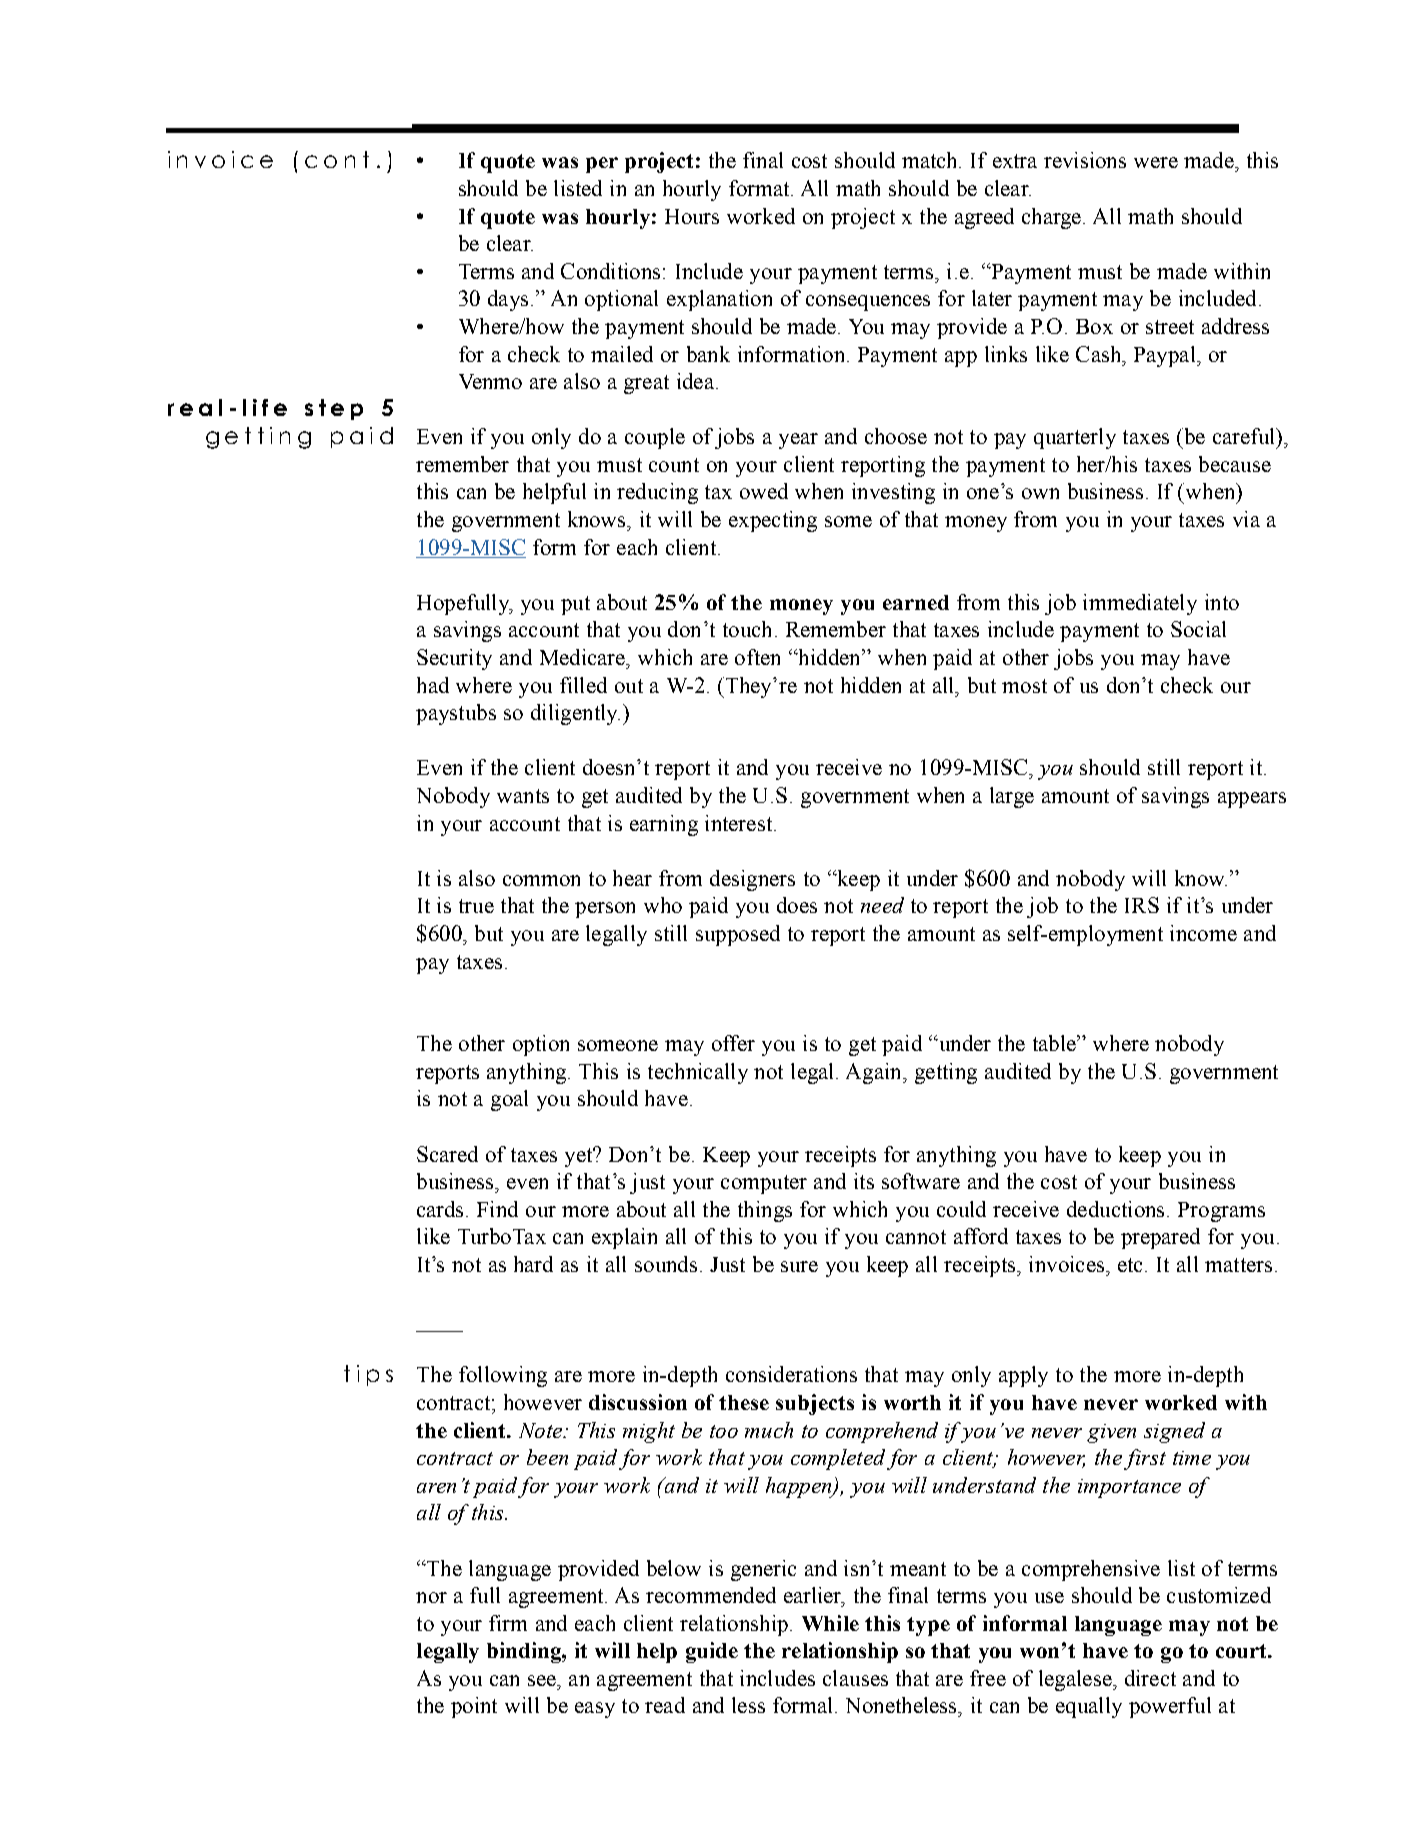 The height and width of the image is (1821, 1407). What do you see at coordinates (1156, 162) in the image?
I see `were` at bounding box center [1156, 162].
